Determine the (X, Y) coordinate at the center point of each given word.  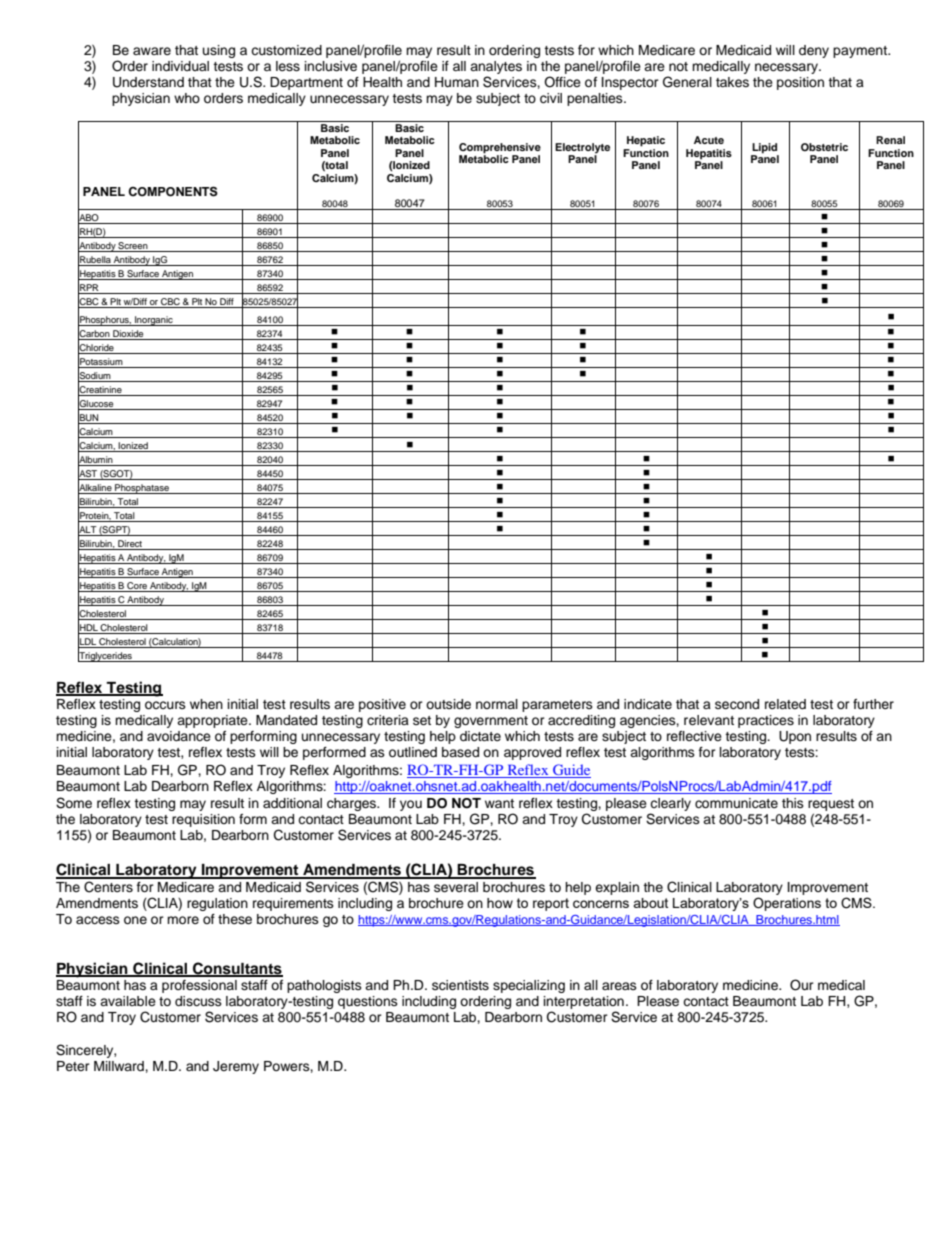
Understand (148, 82)
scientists (460, 985)
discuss (198, 1001)
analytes (496, 69)
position (800, 83)
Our (802, 985)
